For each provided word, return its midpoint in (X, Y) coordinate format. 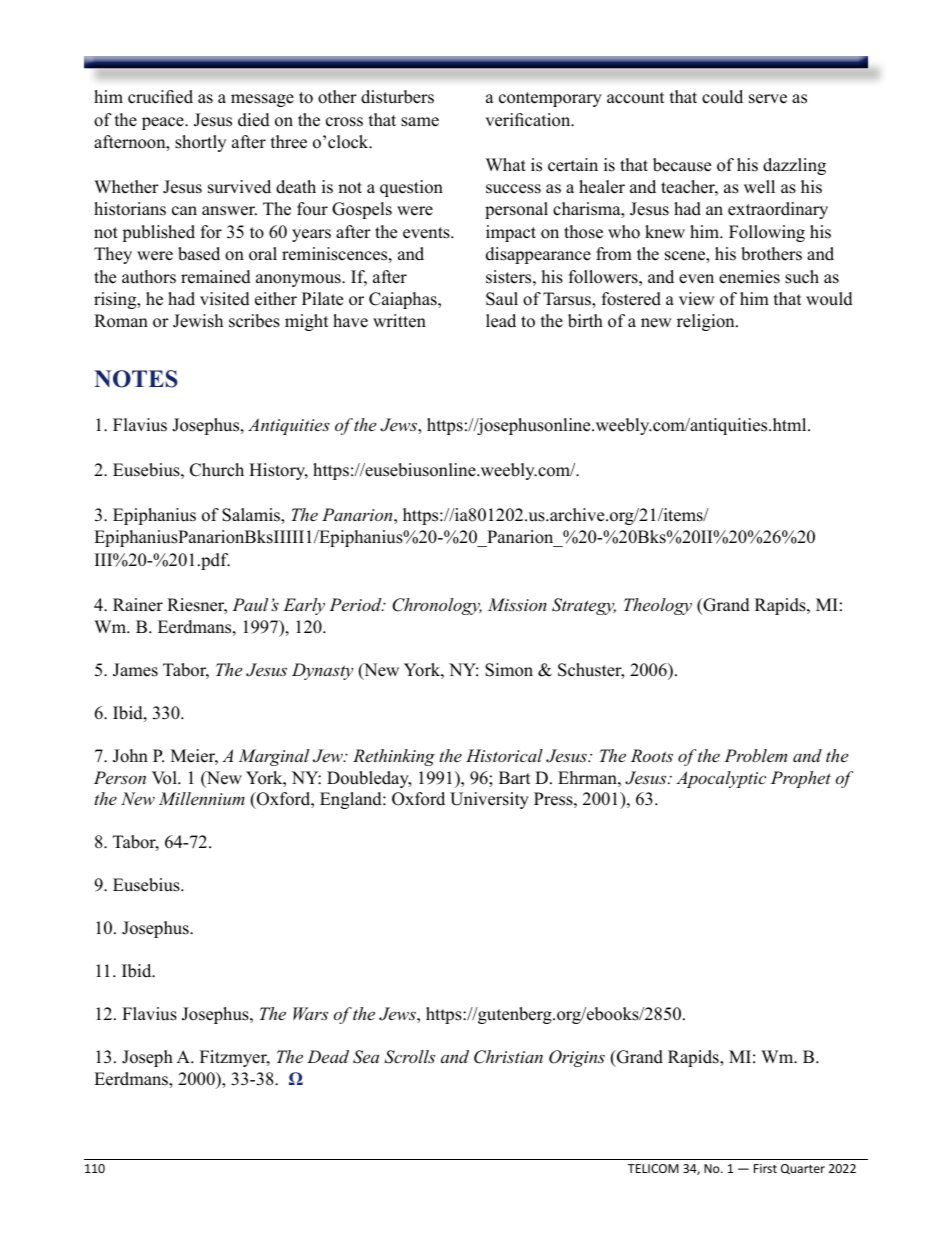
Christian (508, 1057)
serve (768, 99)
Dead (328, 1056)
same (420, 122)
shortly (200, 143)
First (765, 1168)
